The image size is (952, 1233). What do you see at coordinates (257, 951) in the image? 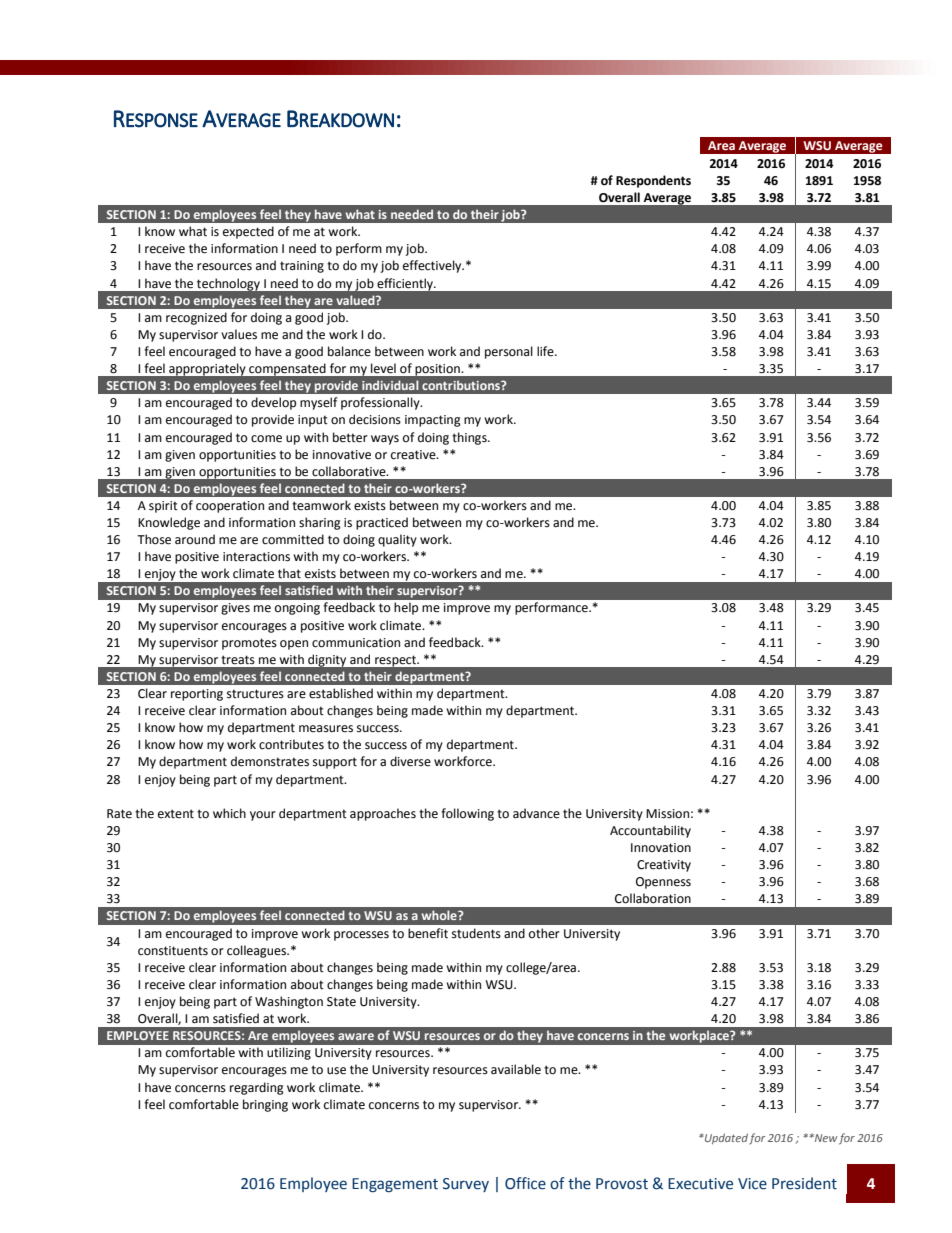
I see `colleagues` at bounding box center [257, 951].
